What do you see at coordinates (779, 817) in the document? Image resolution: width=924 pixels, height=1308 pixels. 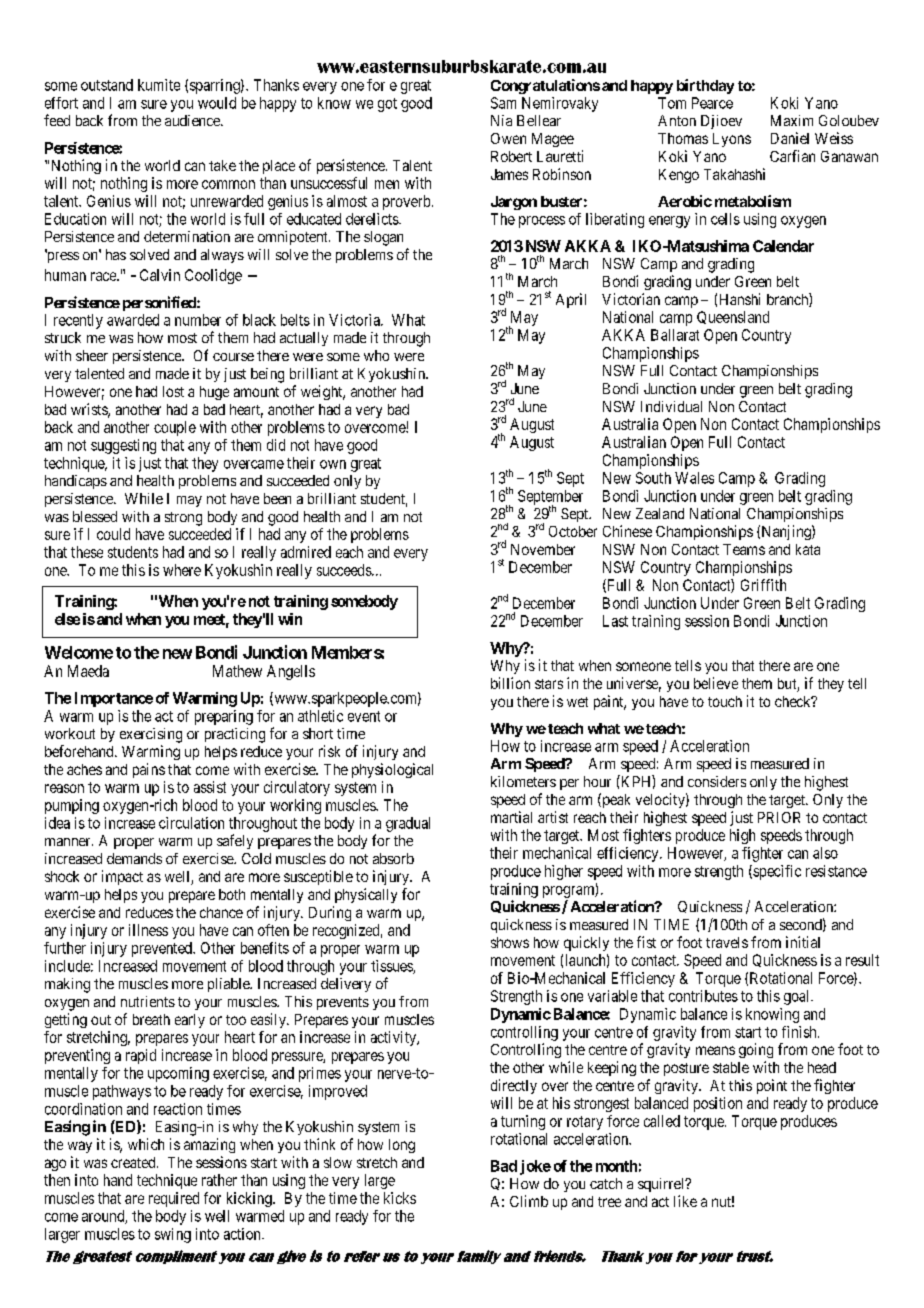 I see `PRIOR` at bounding box center [779, 817].
